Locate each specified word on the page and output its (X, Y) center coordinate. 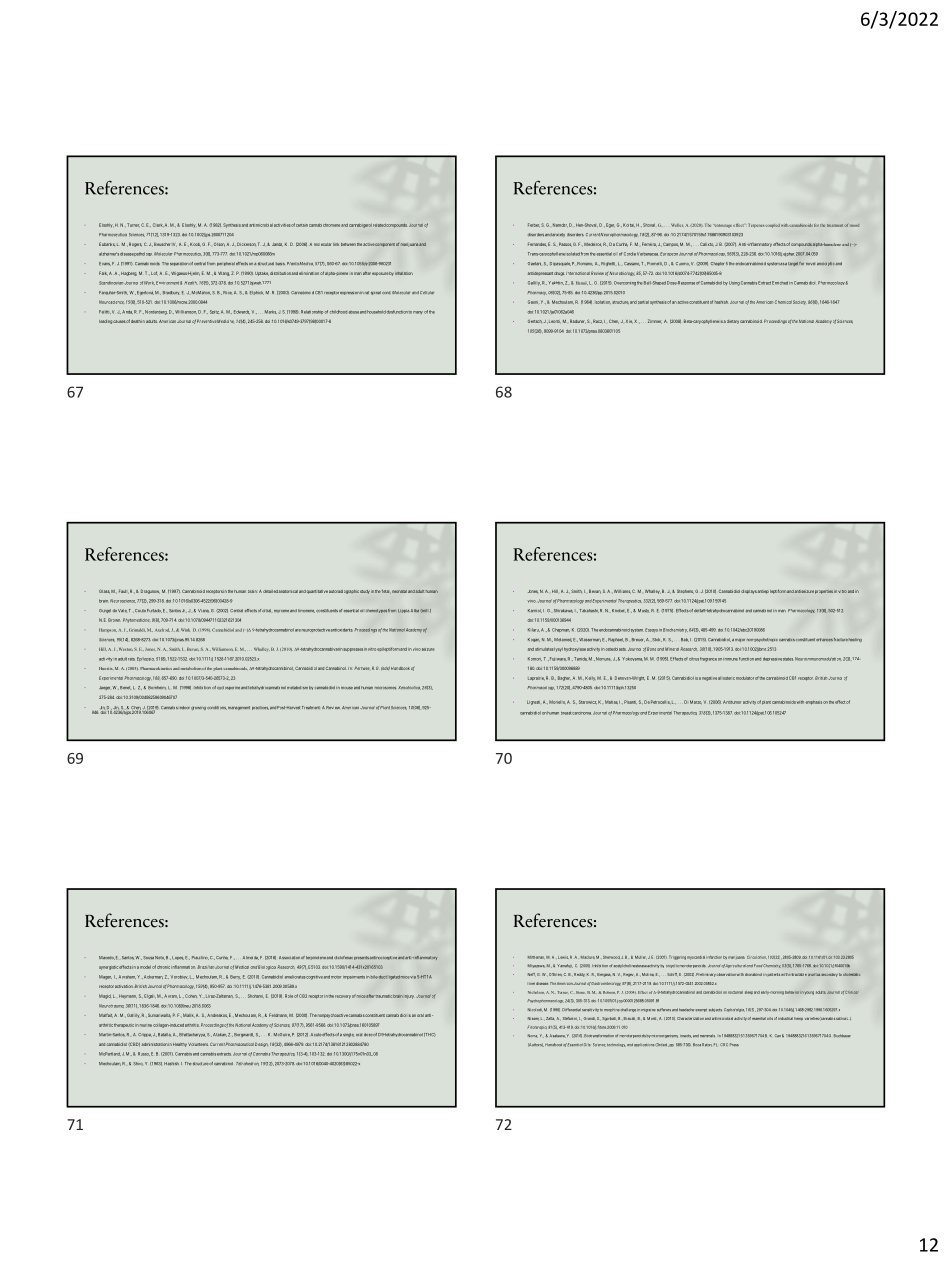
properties (824, 592)
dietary (733, 322)
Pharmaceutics (188, 254)
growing (198, 708)
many (418, 312)
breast (566, 713)
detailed (270, 591)
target (793, 264)
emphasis (813, 703)
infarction (714, 957)
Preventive (206, 321)
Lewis (563, 957)
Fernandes (537, 244)
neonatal (399, 591)
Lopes (178, 958)
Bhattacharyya (192, 1035)
